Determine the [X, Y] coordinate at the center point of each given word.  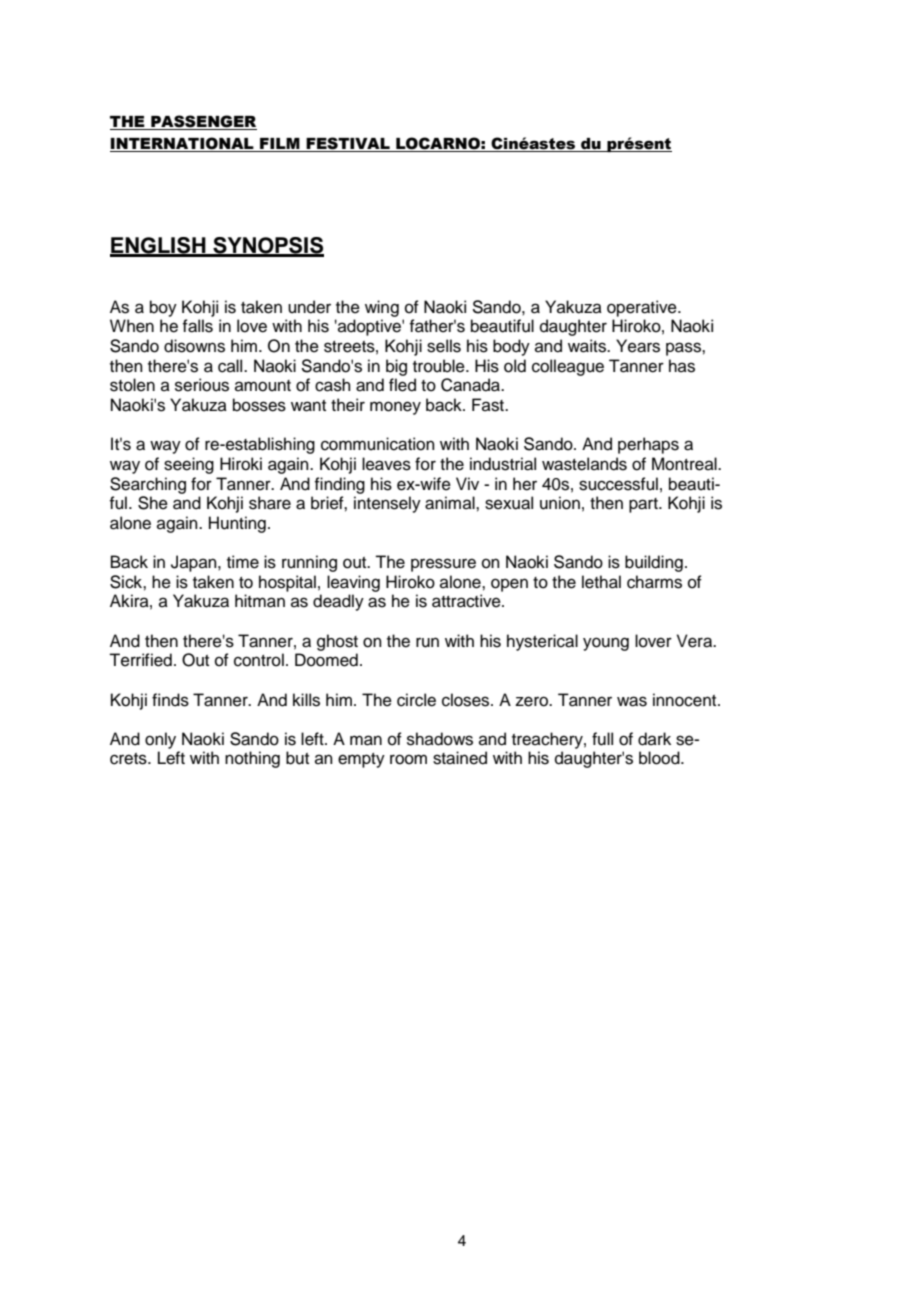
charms [654, 582]
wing [382, 308]
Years [638, 346]
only [160, 740]
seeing [189, 465]
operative [643, 308]
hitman [260, 601]
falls [197, 326]
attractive [467, 601]
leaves [386, 464]
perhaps [648, 445]
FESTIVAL [348, 144]
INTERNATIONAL [183, 144]
